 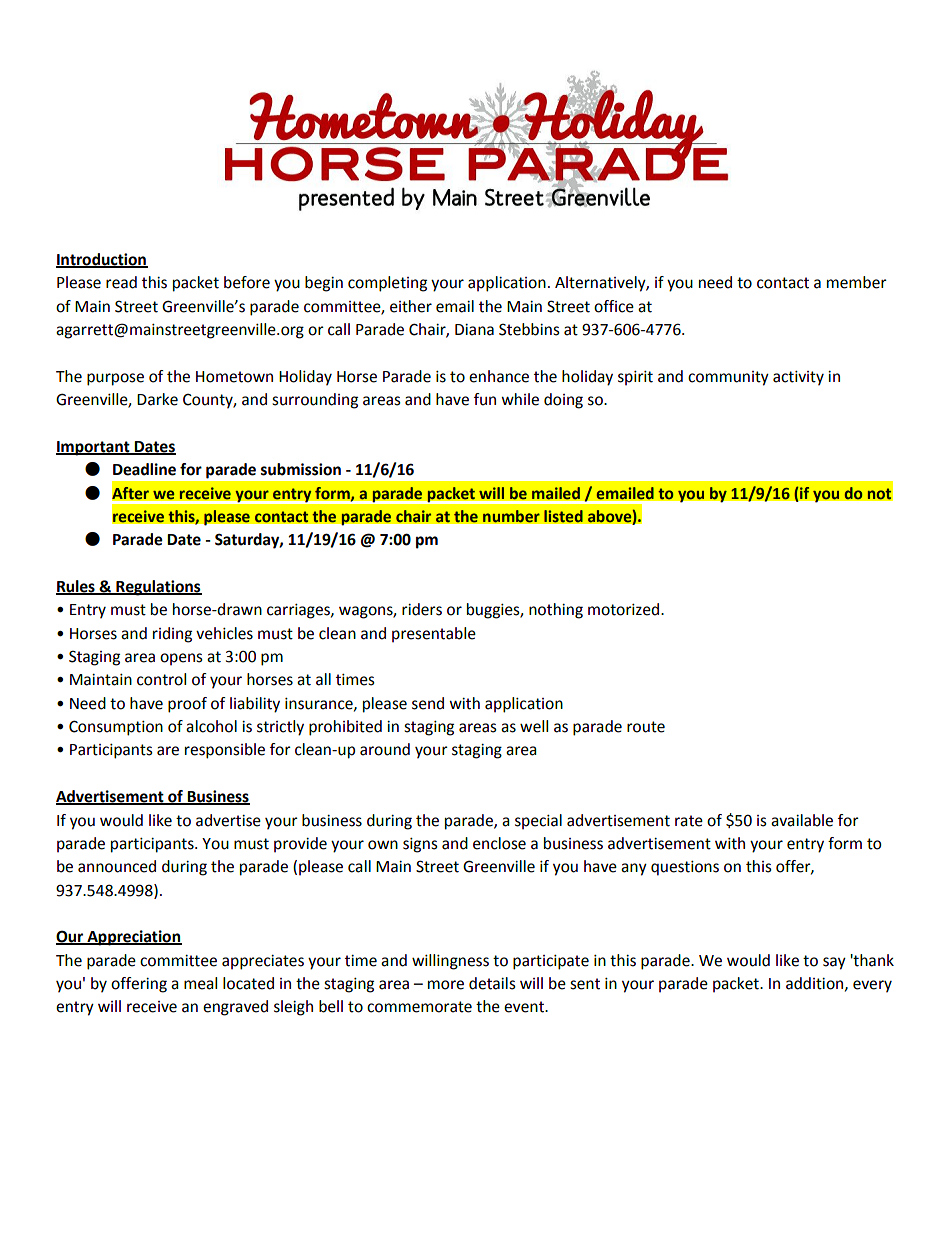 What do you see at coordinates (511, 516) in the screenshot?
I see `number` at bounding box center [511, 516].
